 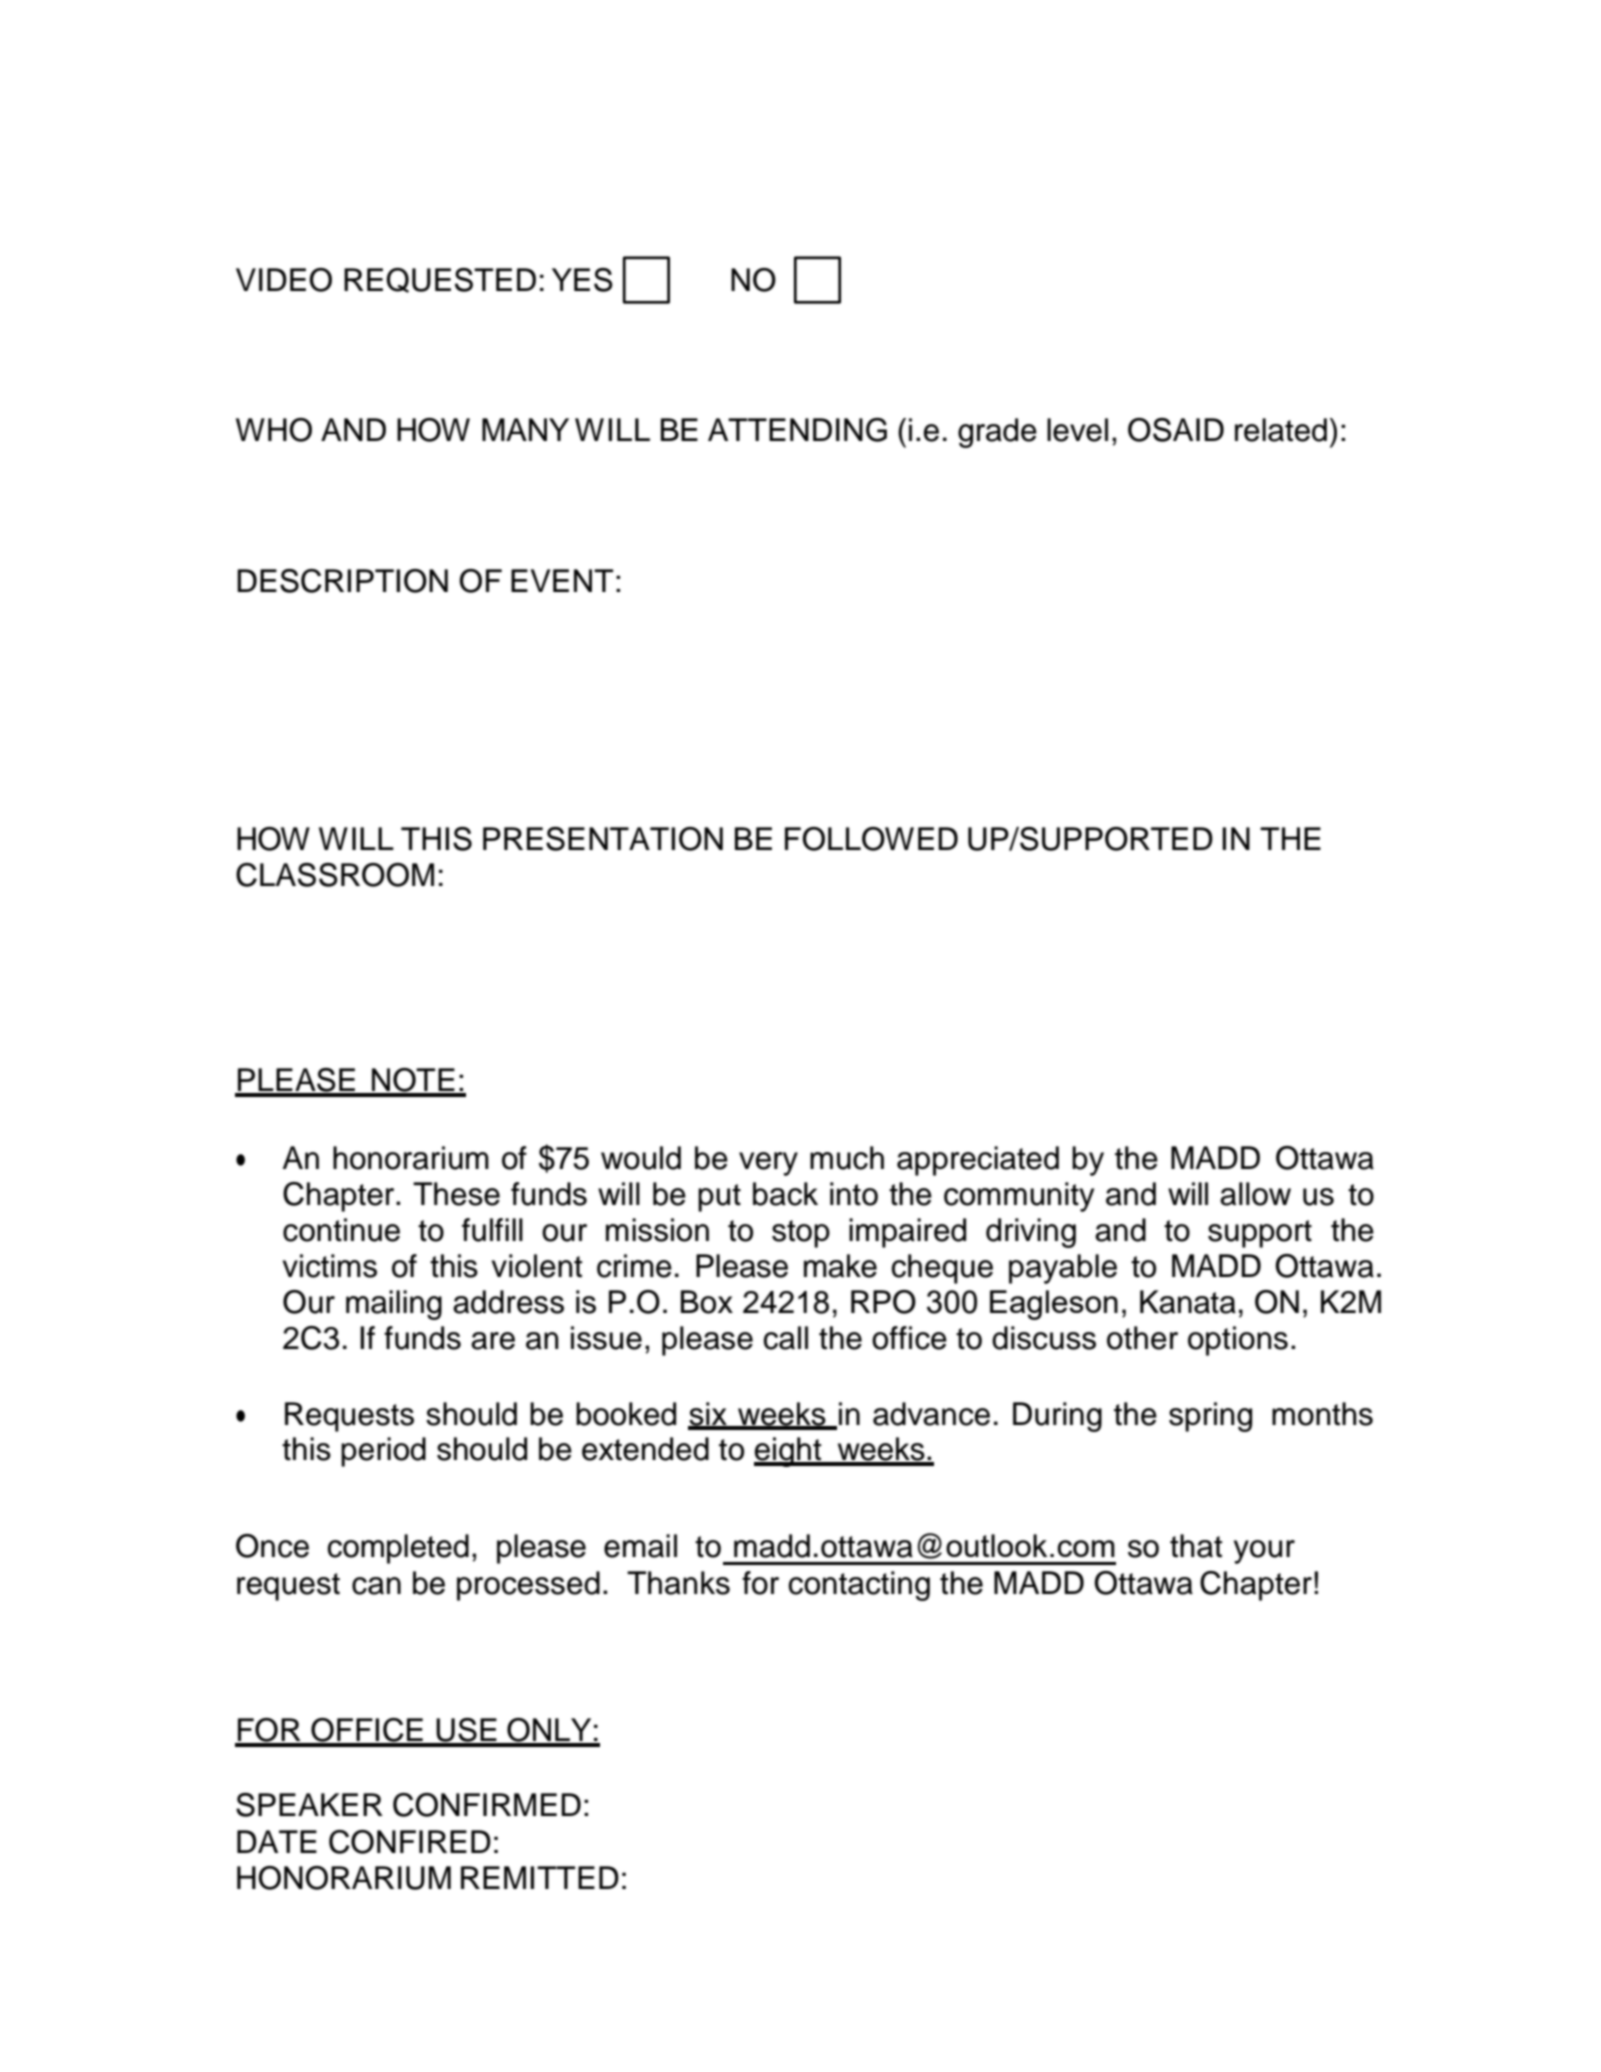 I want to click on mailing, so click(x=394, y=1305).
